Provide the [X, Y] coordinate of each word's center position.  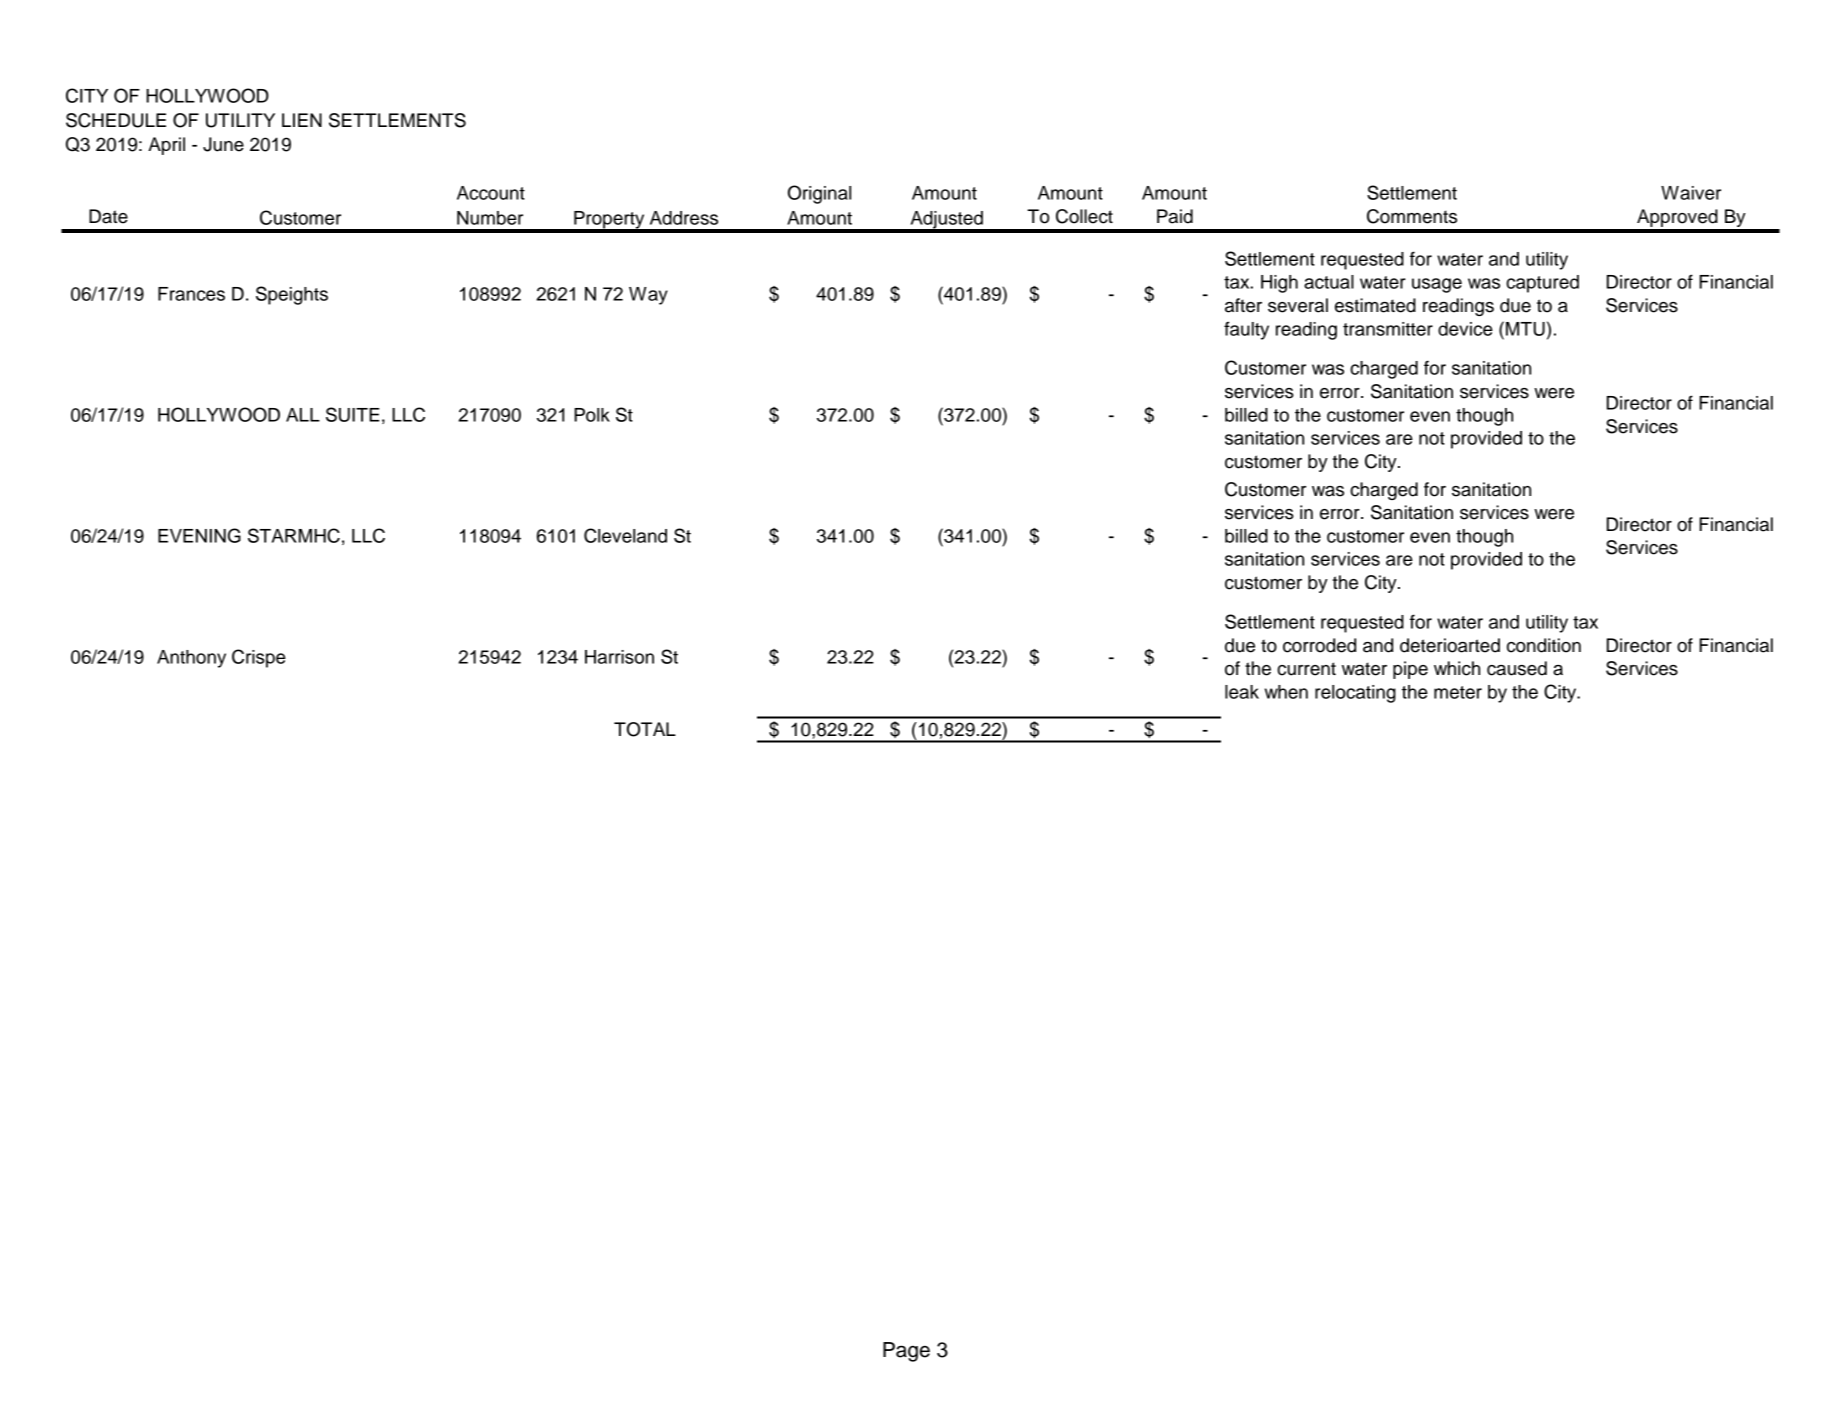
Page [906, 1352]
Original [819, 194]
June [223, 144]
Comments [1412, 216]
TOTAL [645, 729]
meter [1458, 692]
